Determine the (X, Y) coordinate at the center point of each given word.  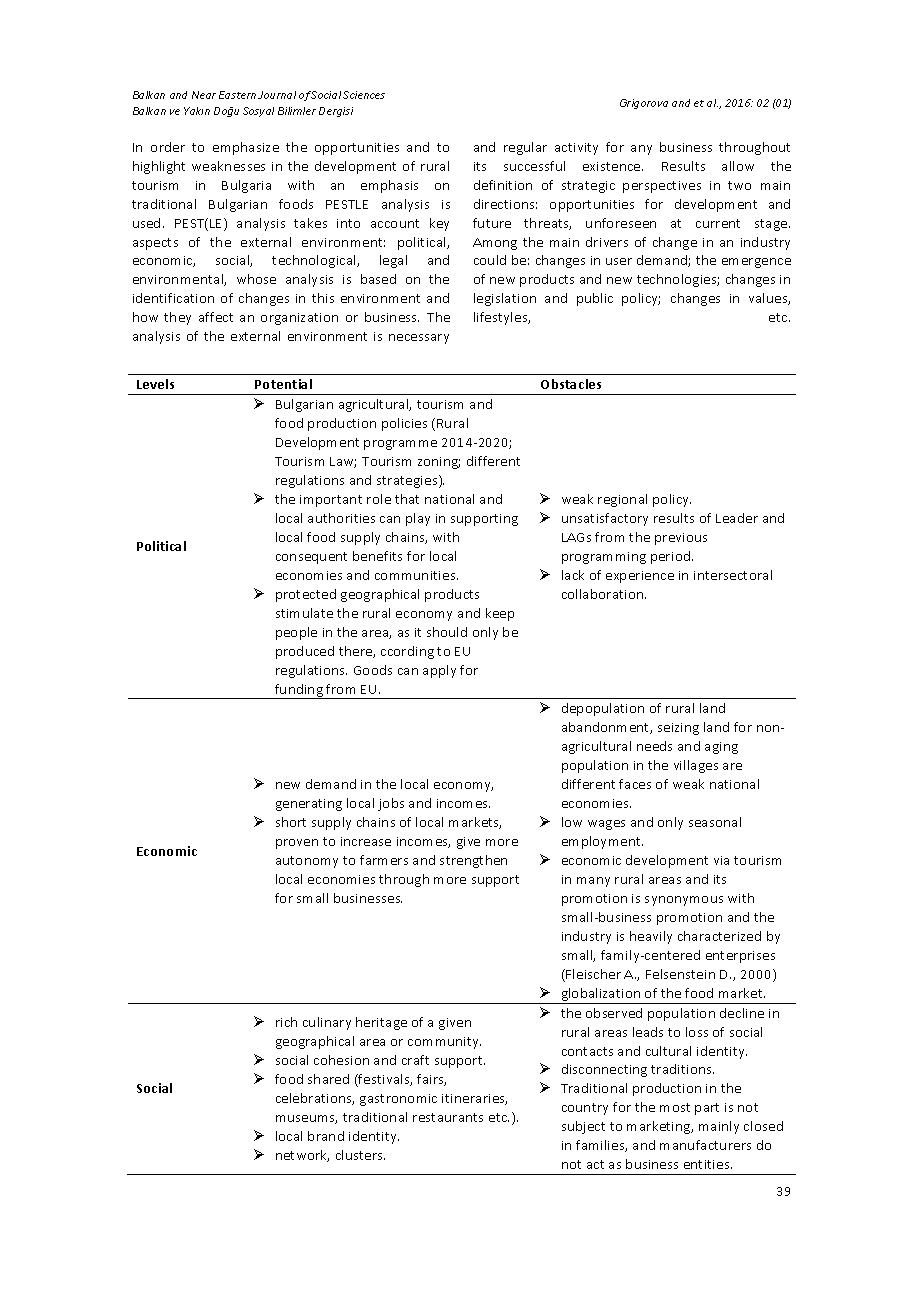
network (302, 1156)
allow (738, 166)
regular (525, 148)
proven (297, 844)
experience (640, 577)
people (296, 633)
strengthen (473, 861)
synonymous (684, 901)
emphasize (246, 148)
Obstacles (571, 384)
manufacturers (705, 1145)
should (447, 632)
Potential (283, 384)
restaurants (448, 1117)
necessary (419, 339)
